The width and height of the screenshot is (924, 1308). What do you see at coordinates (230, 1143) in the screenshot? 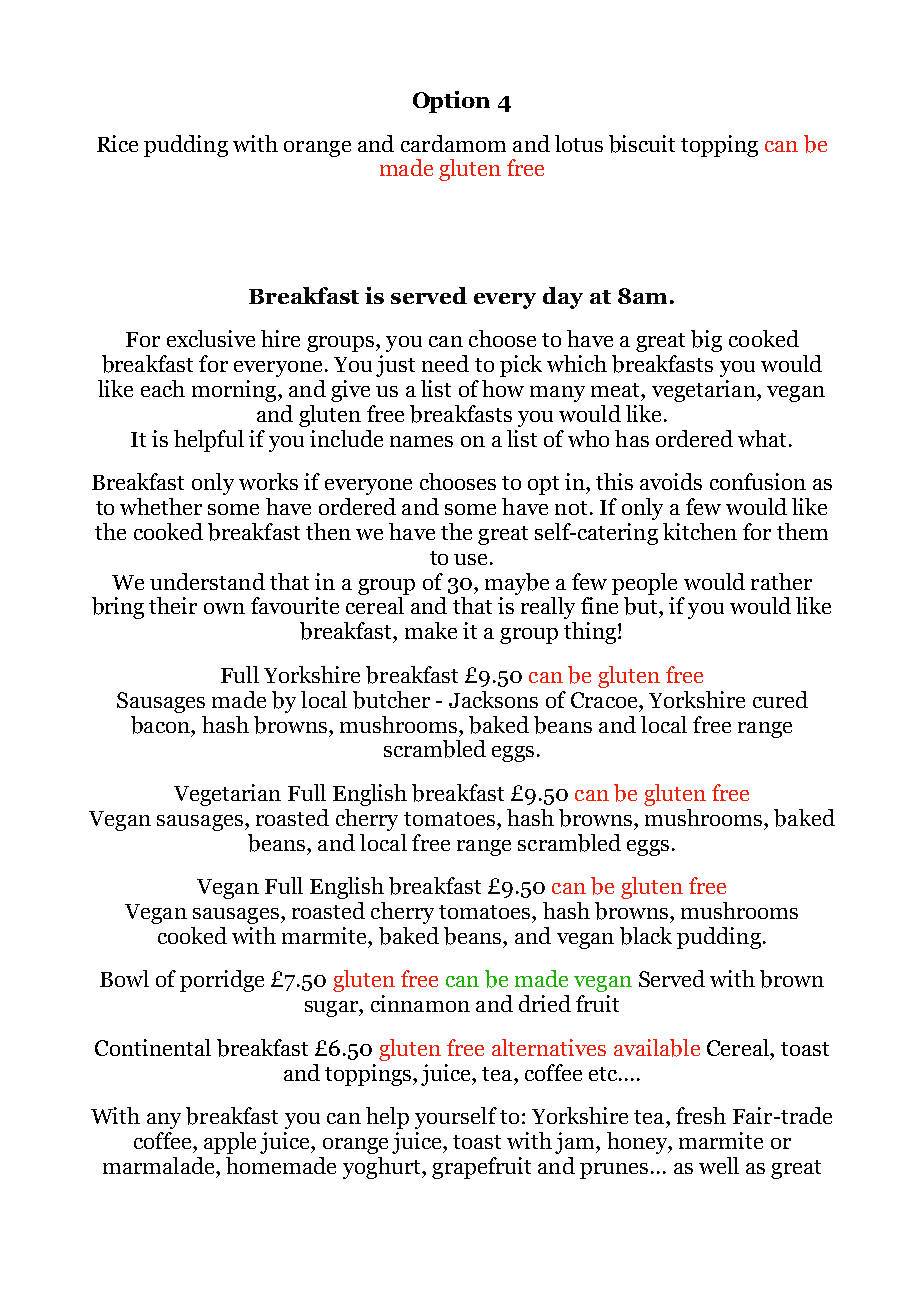
I see `apple` at bounding box center [230, 1143].
